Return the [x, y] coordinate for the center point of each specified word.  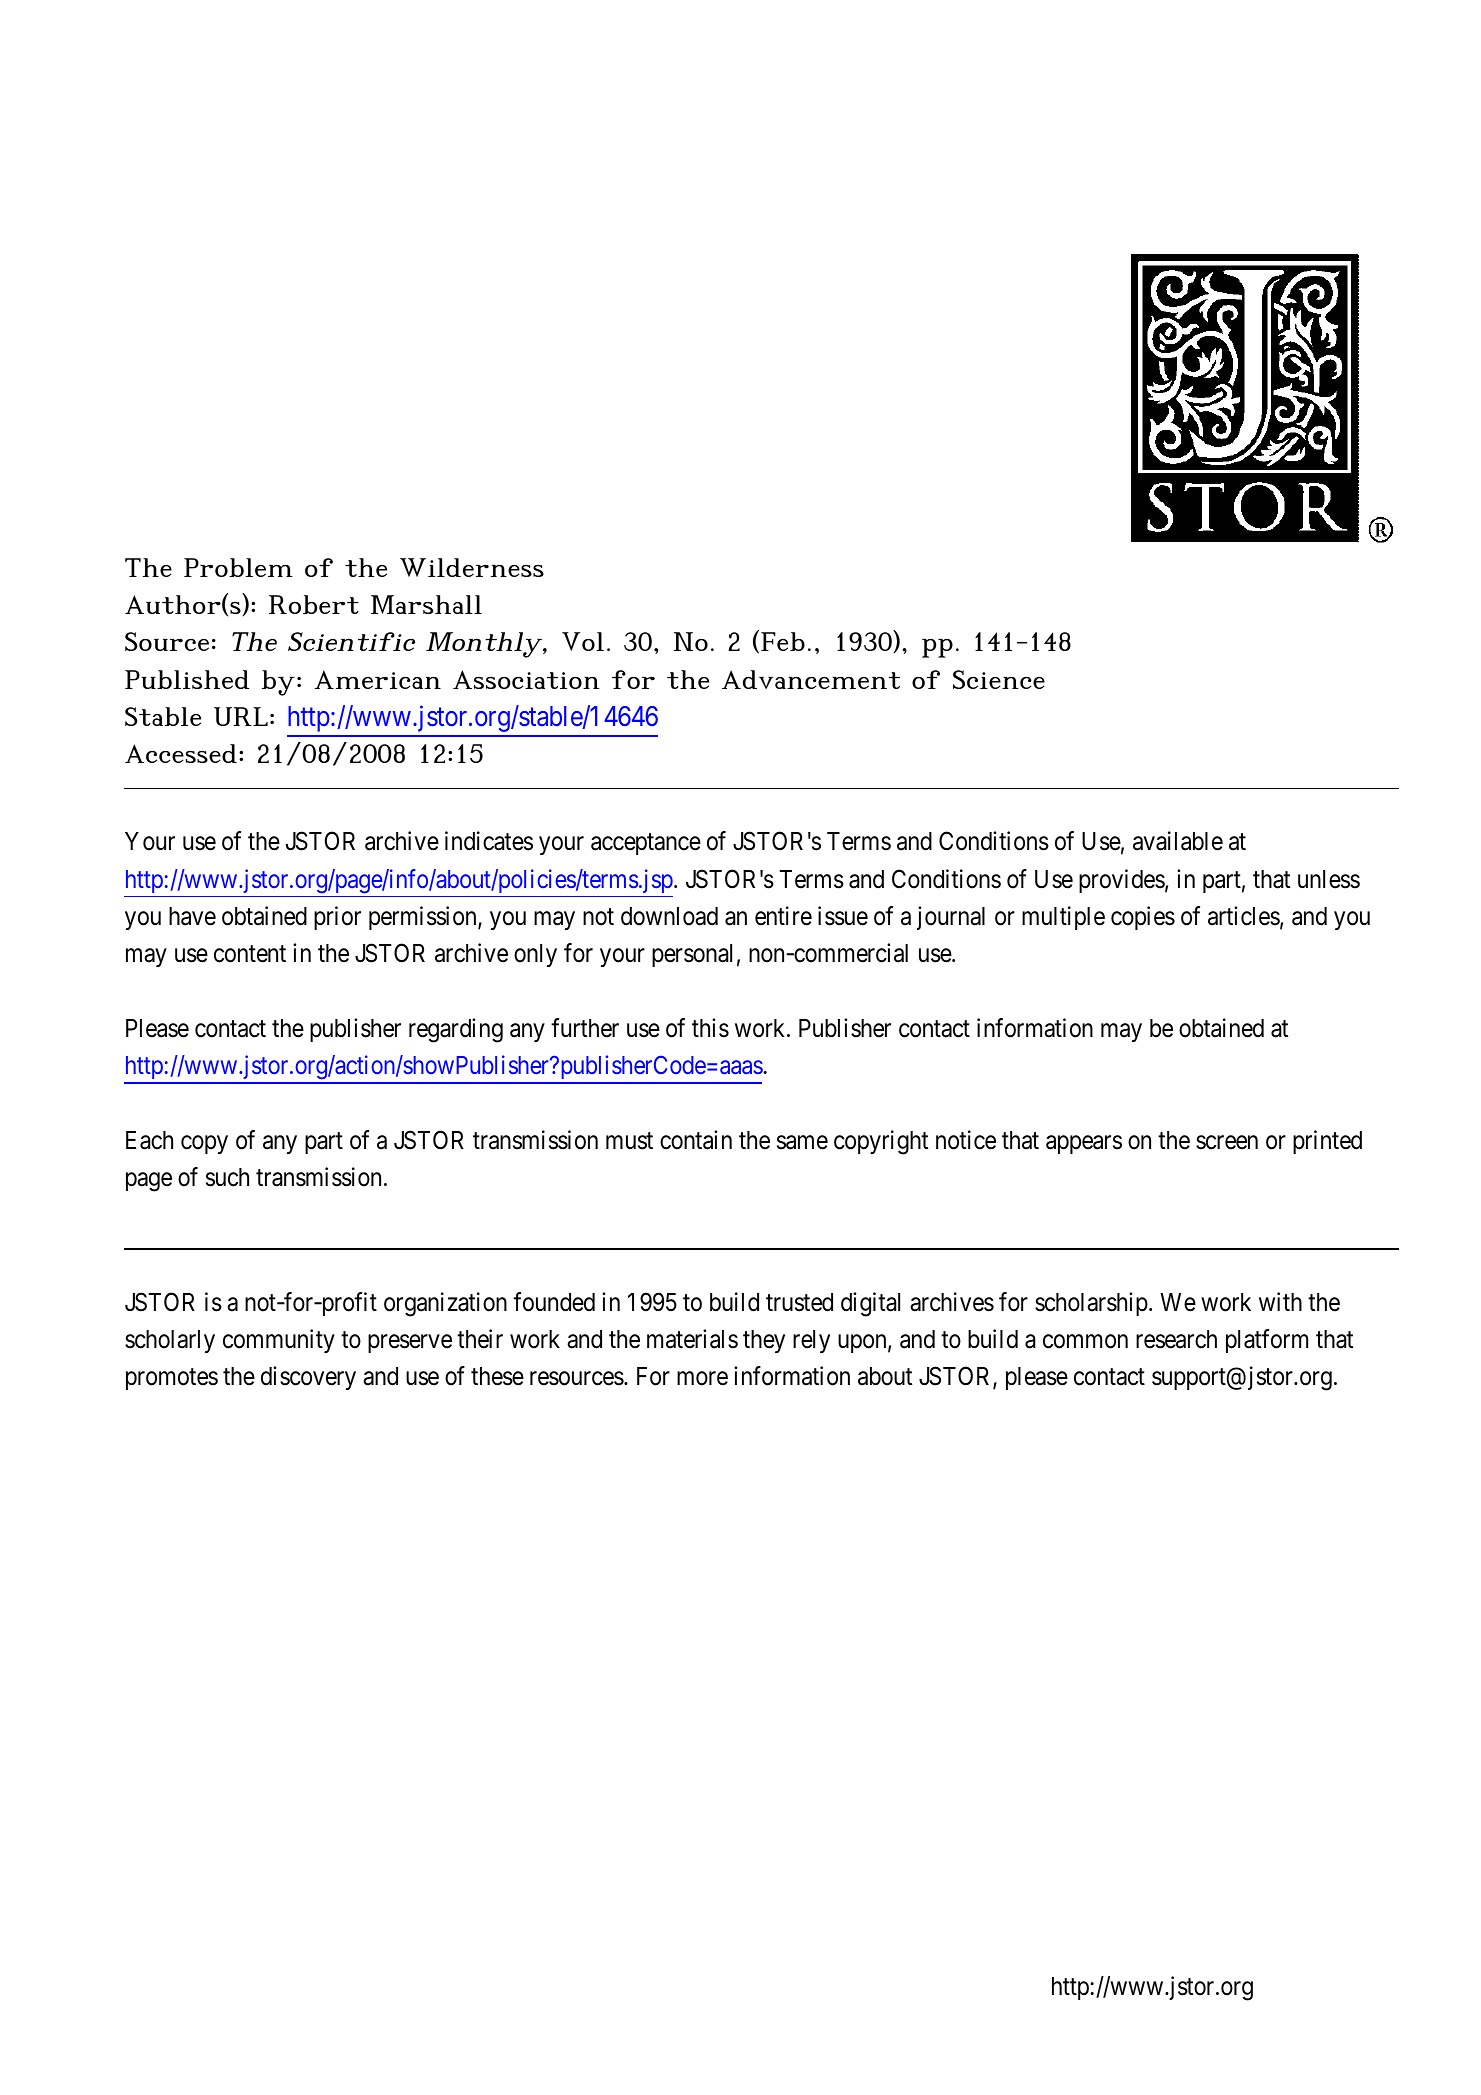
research [1176, 1339]
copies [1143, 918]
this [710, 1028]
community [279, 1341]
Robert [314, 604]
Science [999, 679]
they [764, 1341]
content [250, 954]
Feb [783, 641]
